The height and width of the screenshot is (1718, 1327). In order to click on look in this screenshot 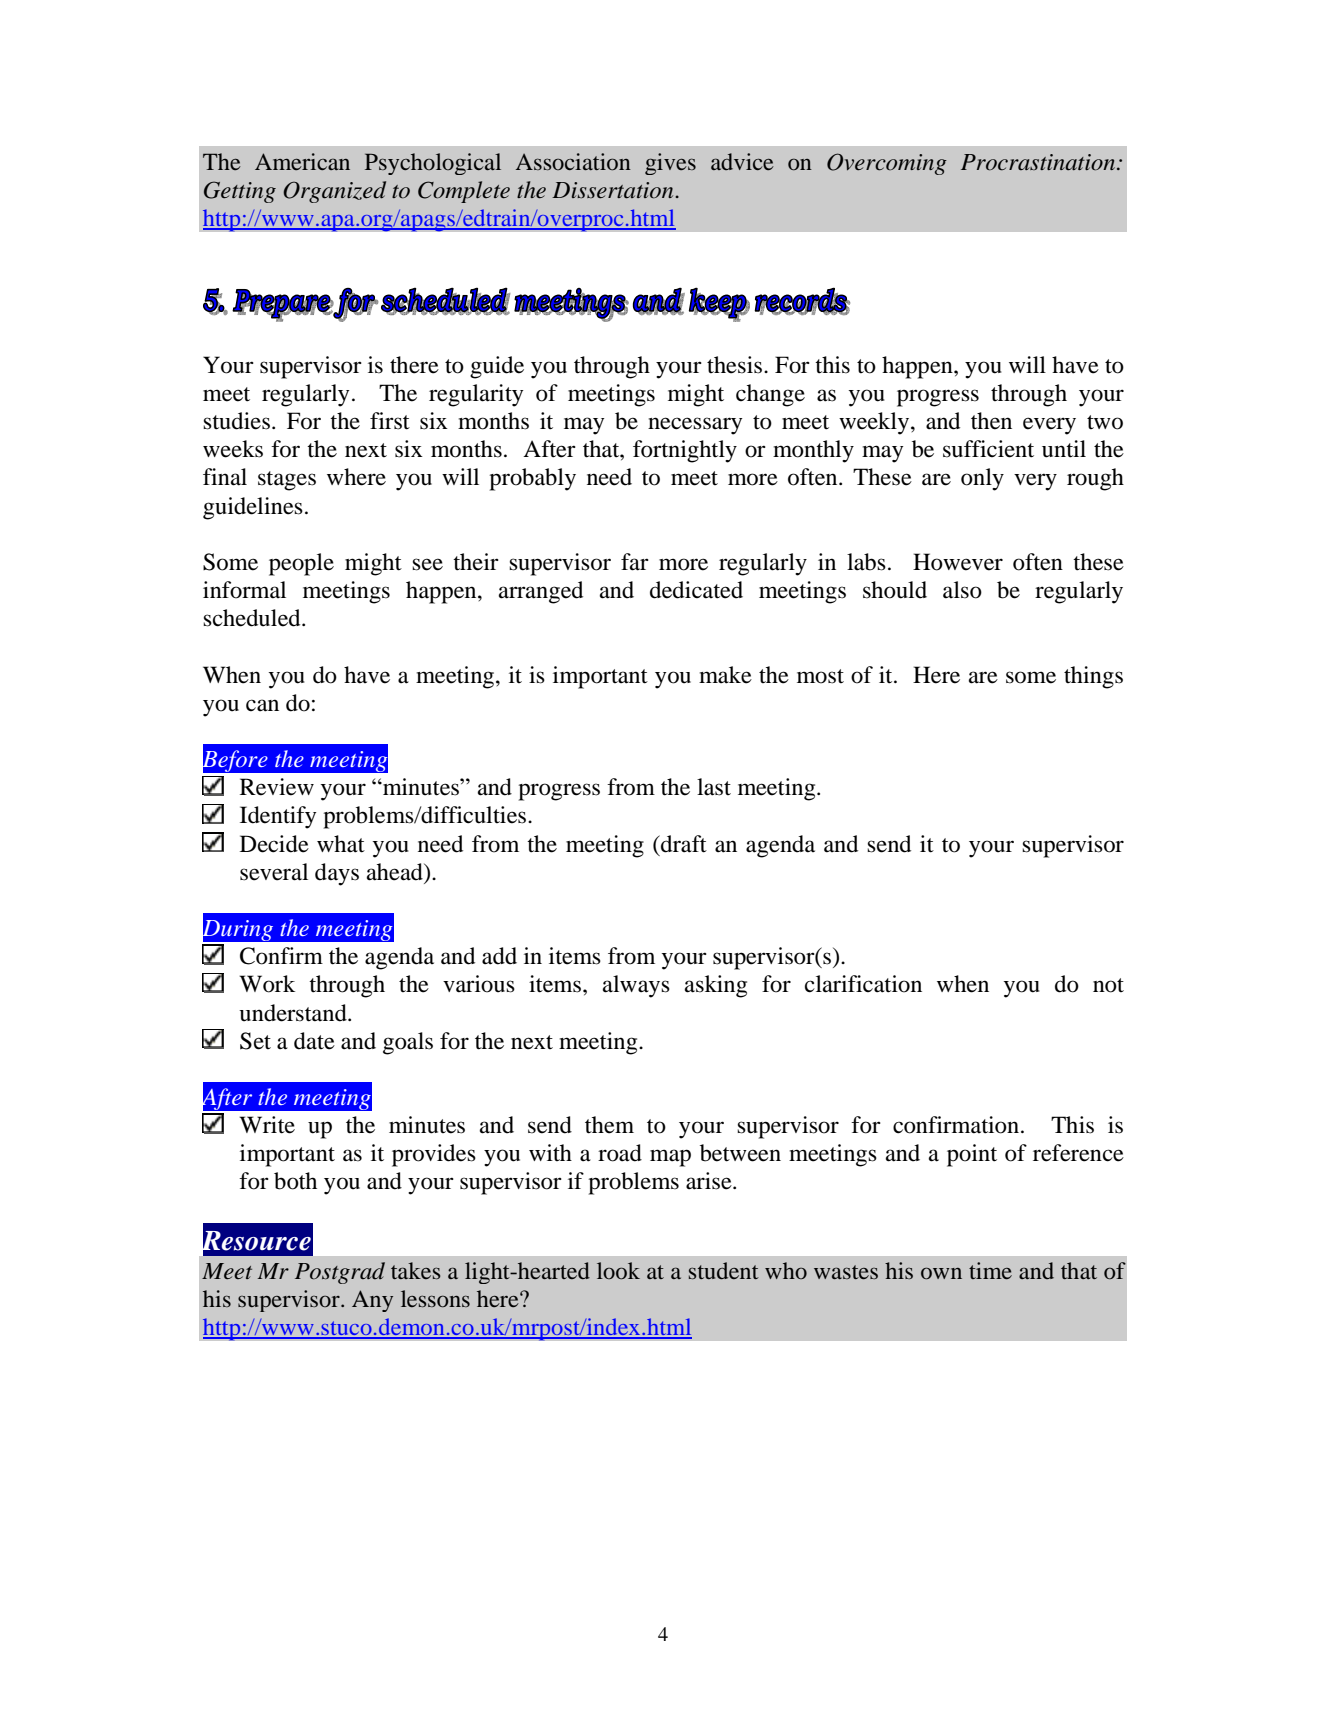, I will do `click(618, 1271)`.
